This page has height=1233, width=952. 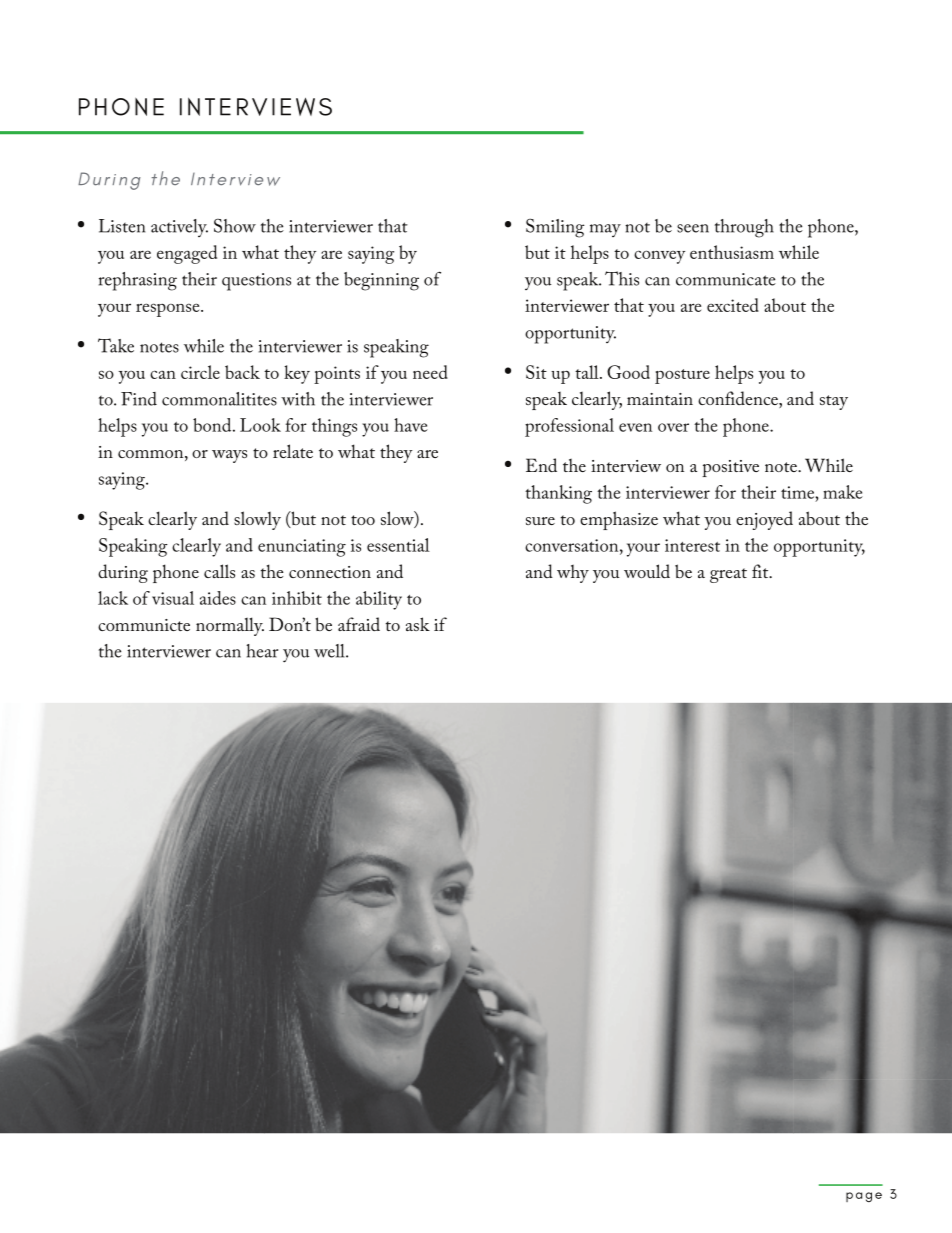 What do you see at coordinates (728, 575) in the page?
I see `great` at bounding box center [728, 575].
